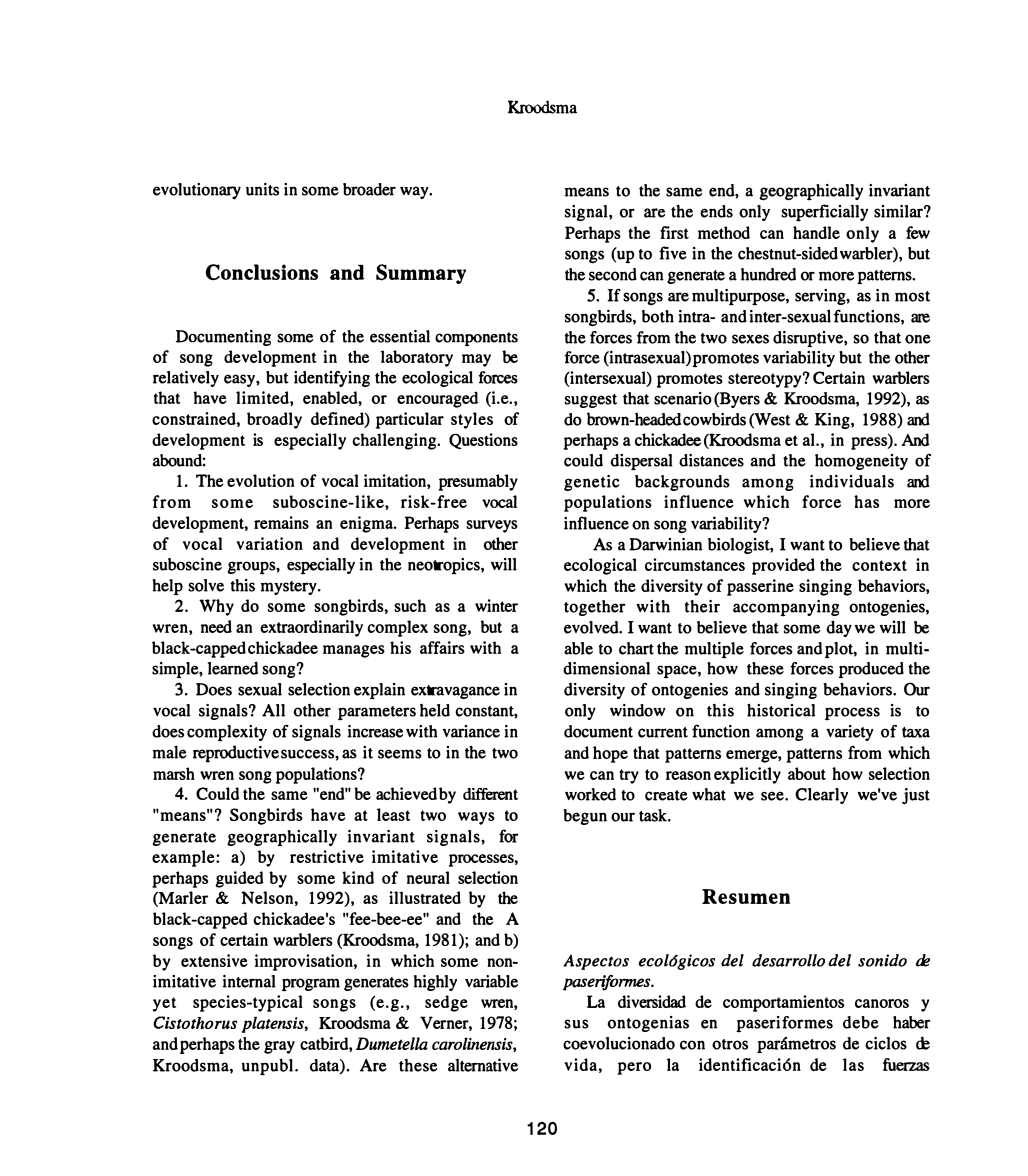 The height and width of the image is (1176, 1028). Describe the element at coordinates (281, 522) in the image. I see `remains` at that location.
